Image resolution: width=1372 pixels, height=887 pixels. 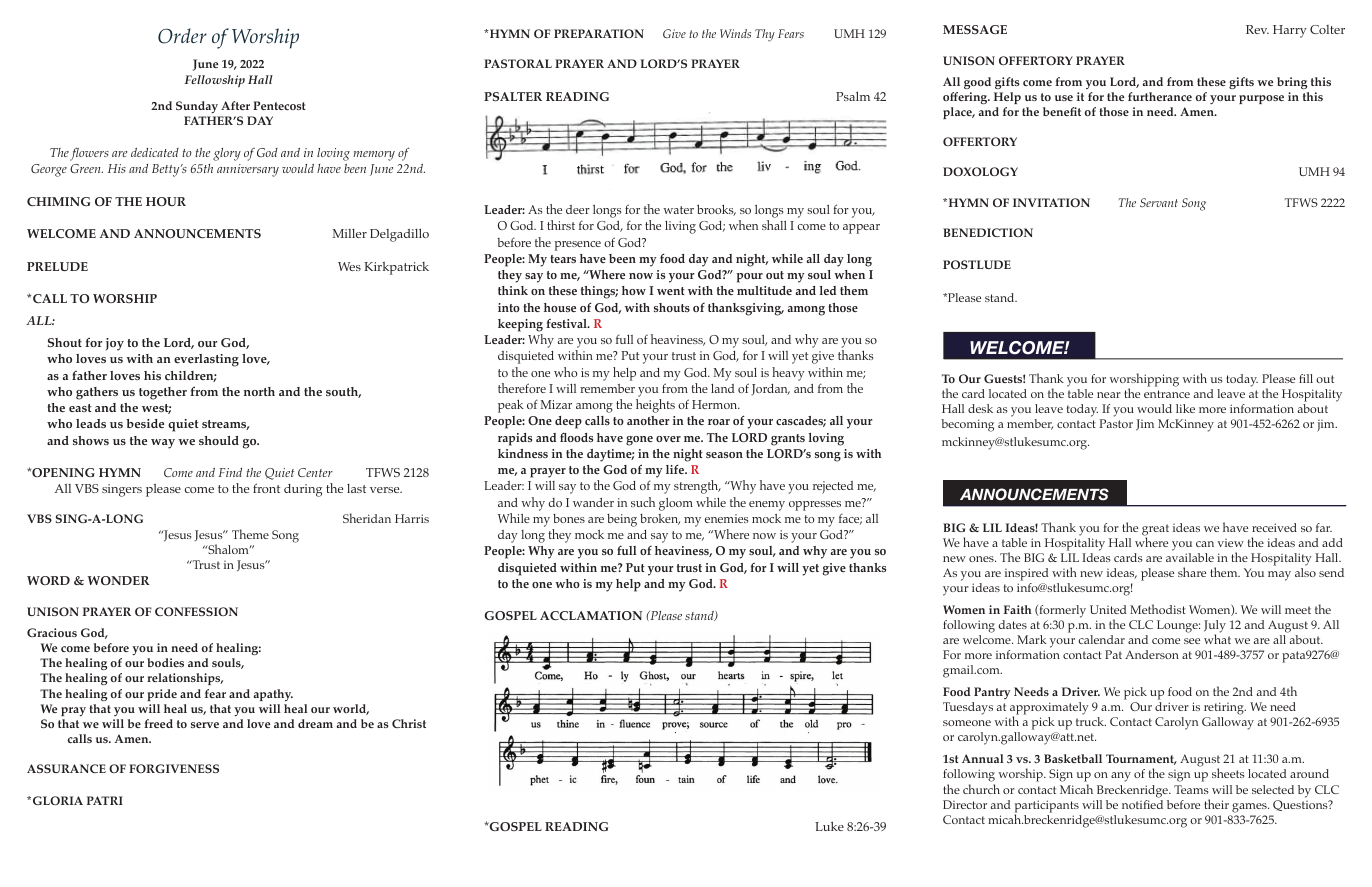 What do you see at coordinates (1257, 29) in the image?
I see `Rev` at bounding box center [1257, 29].
